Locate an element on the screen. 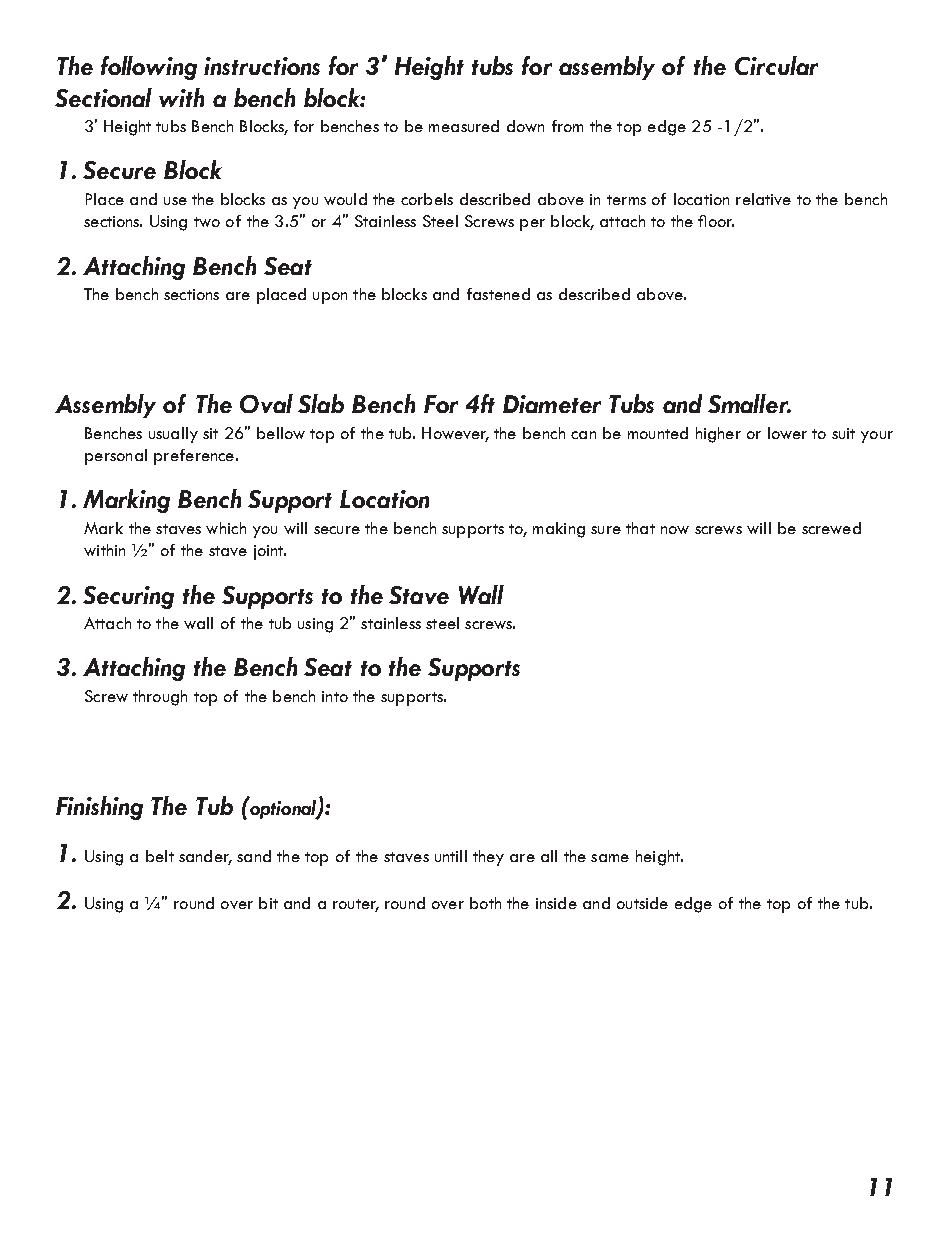 The height and width of the screenshot is (1233, 952). now is located at coordinates (675, 530).
